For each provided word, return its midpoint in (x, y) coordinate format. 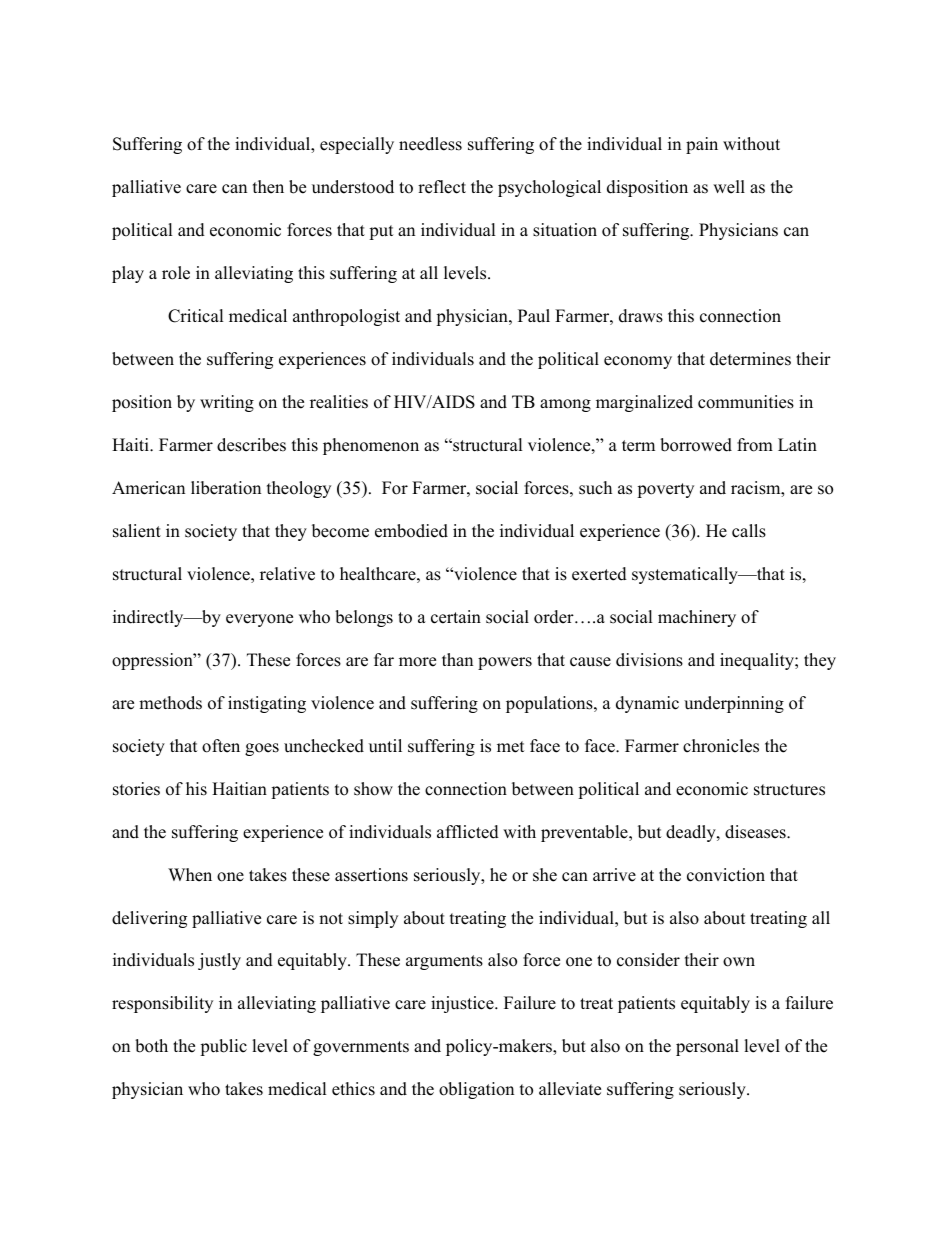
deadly (692, 833)
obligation (476, 1090)
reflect (442, 187)
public (223, 1047)
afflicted (468, 832)
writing (227, 403)
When (190, 875)
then (268, 187)
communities (746, 402)
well (729, 187)
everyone (259, 620)
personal (707, 1047)
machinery (697, 618)
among (565, 405)
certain (456, 617)
